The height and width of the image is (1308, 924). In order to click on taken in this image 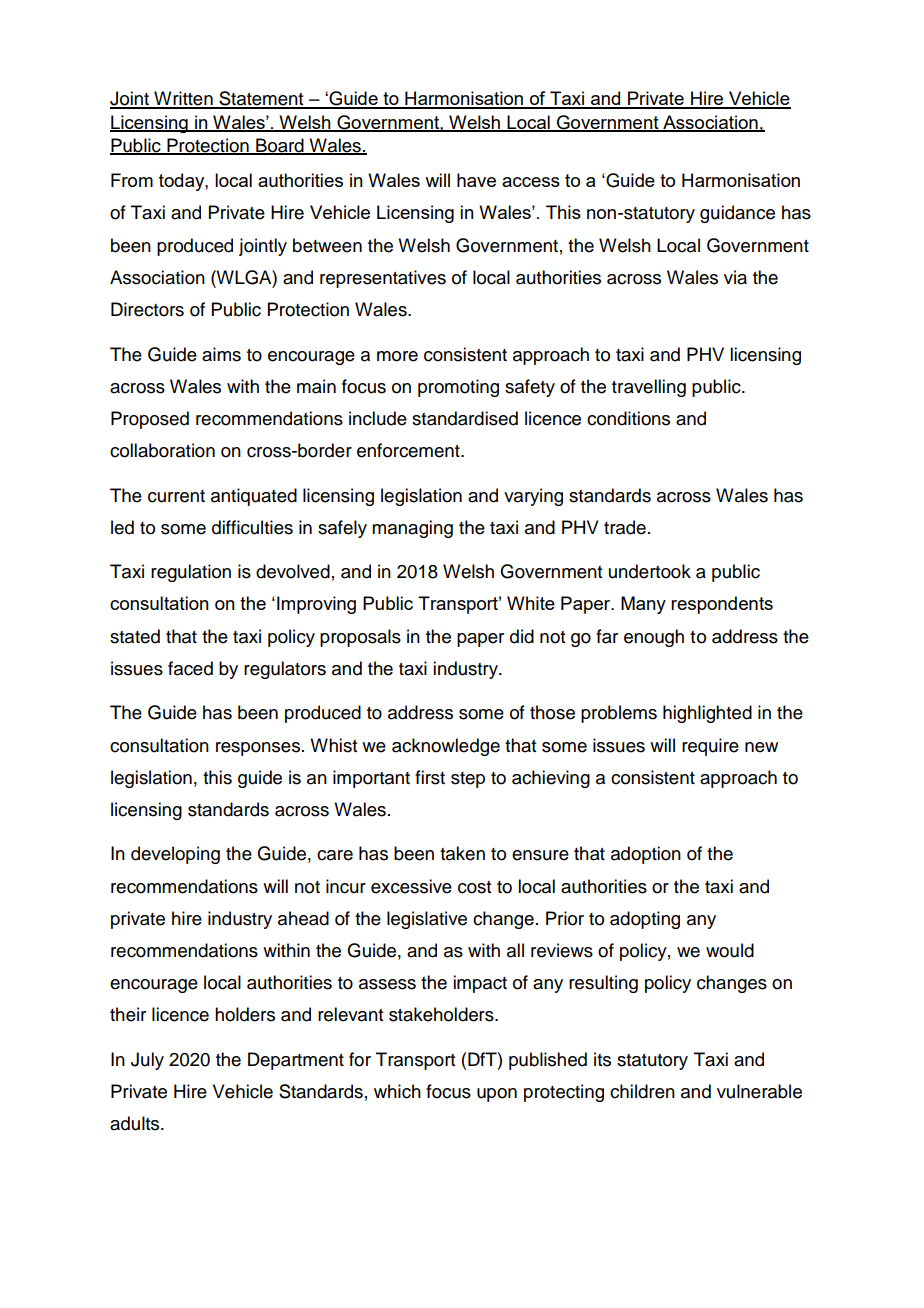, I will do `click(462, 853)`.
